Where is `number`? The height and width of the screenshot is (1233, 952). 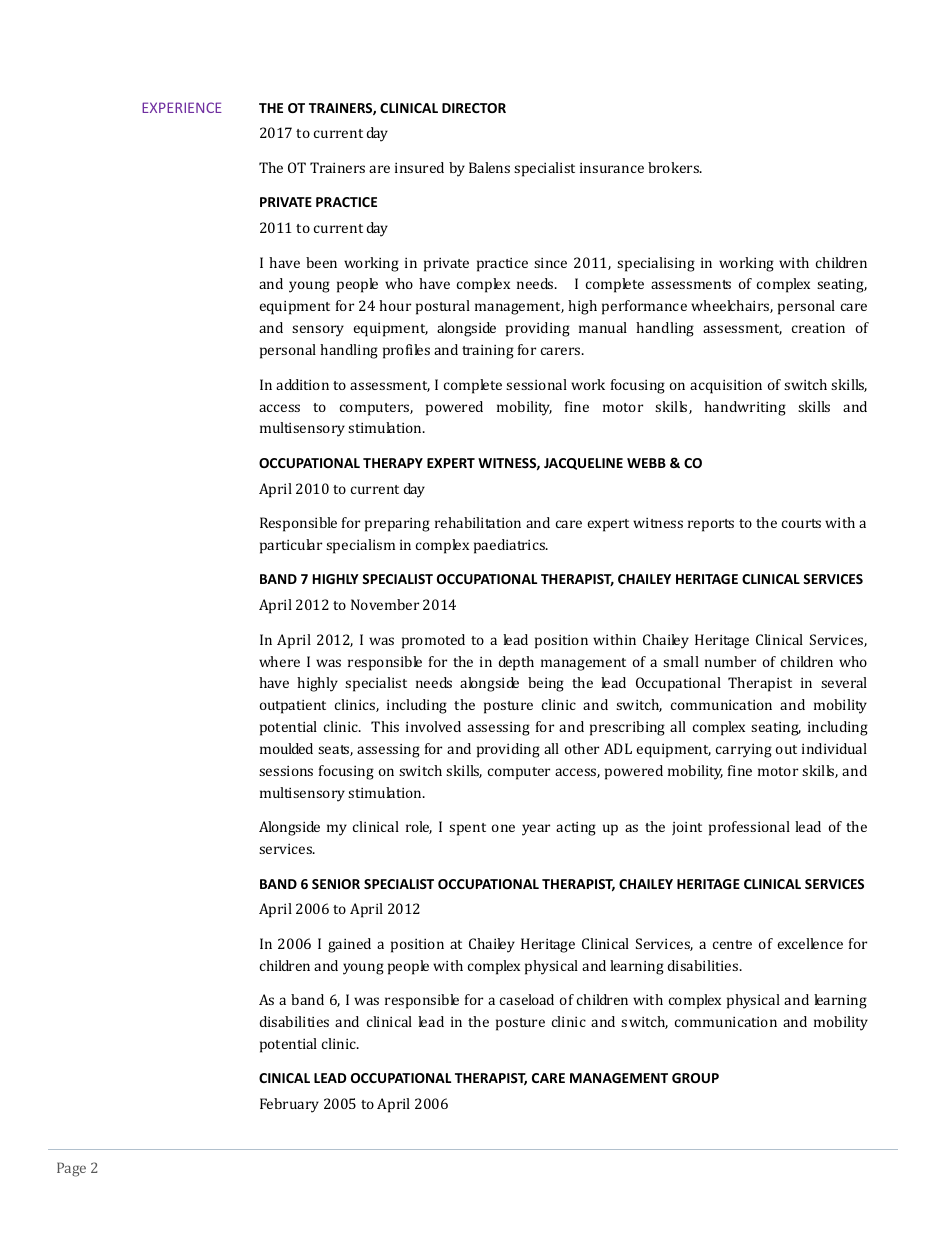
number is located at coordinates (730, 661).
